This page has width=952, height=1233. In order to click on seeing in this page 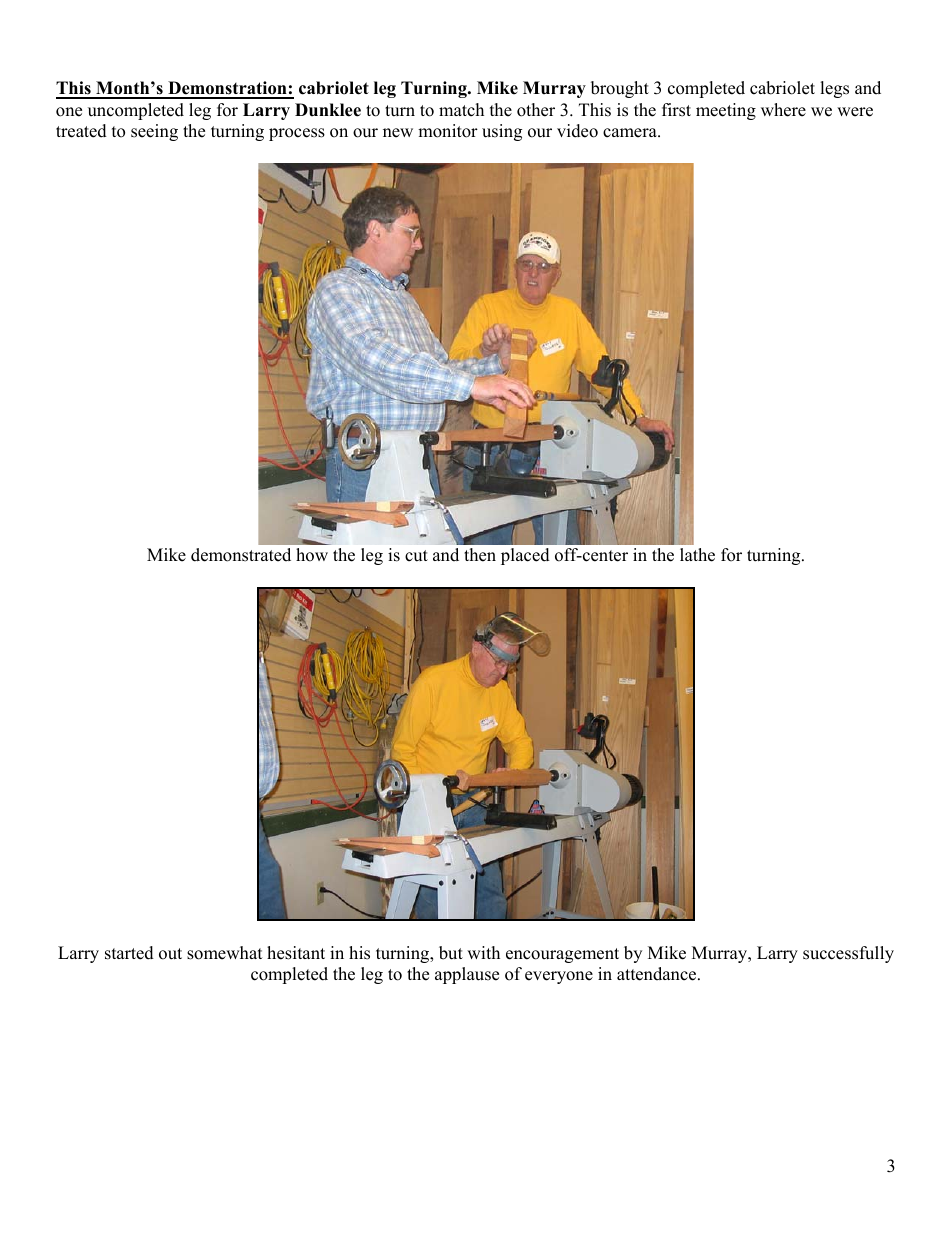, I will do `click(154, 132)`.
